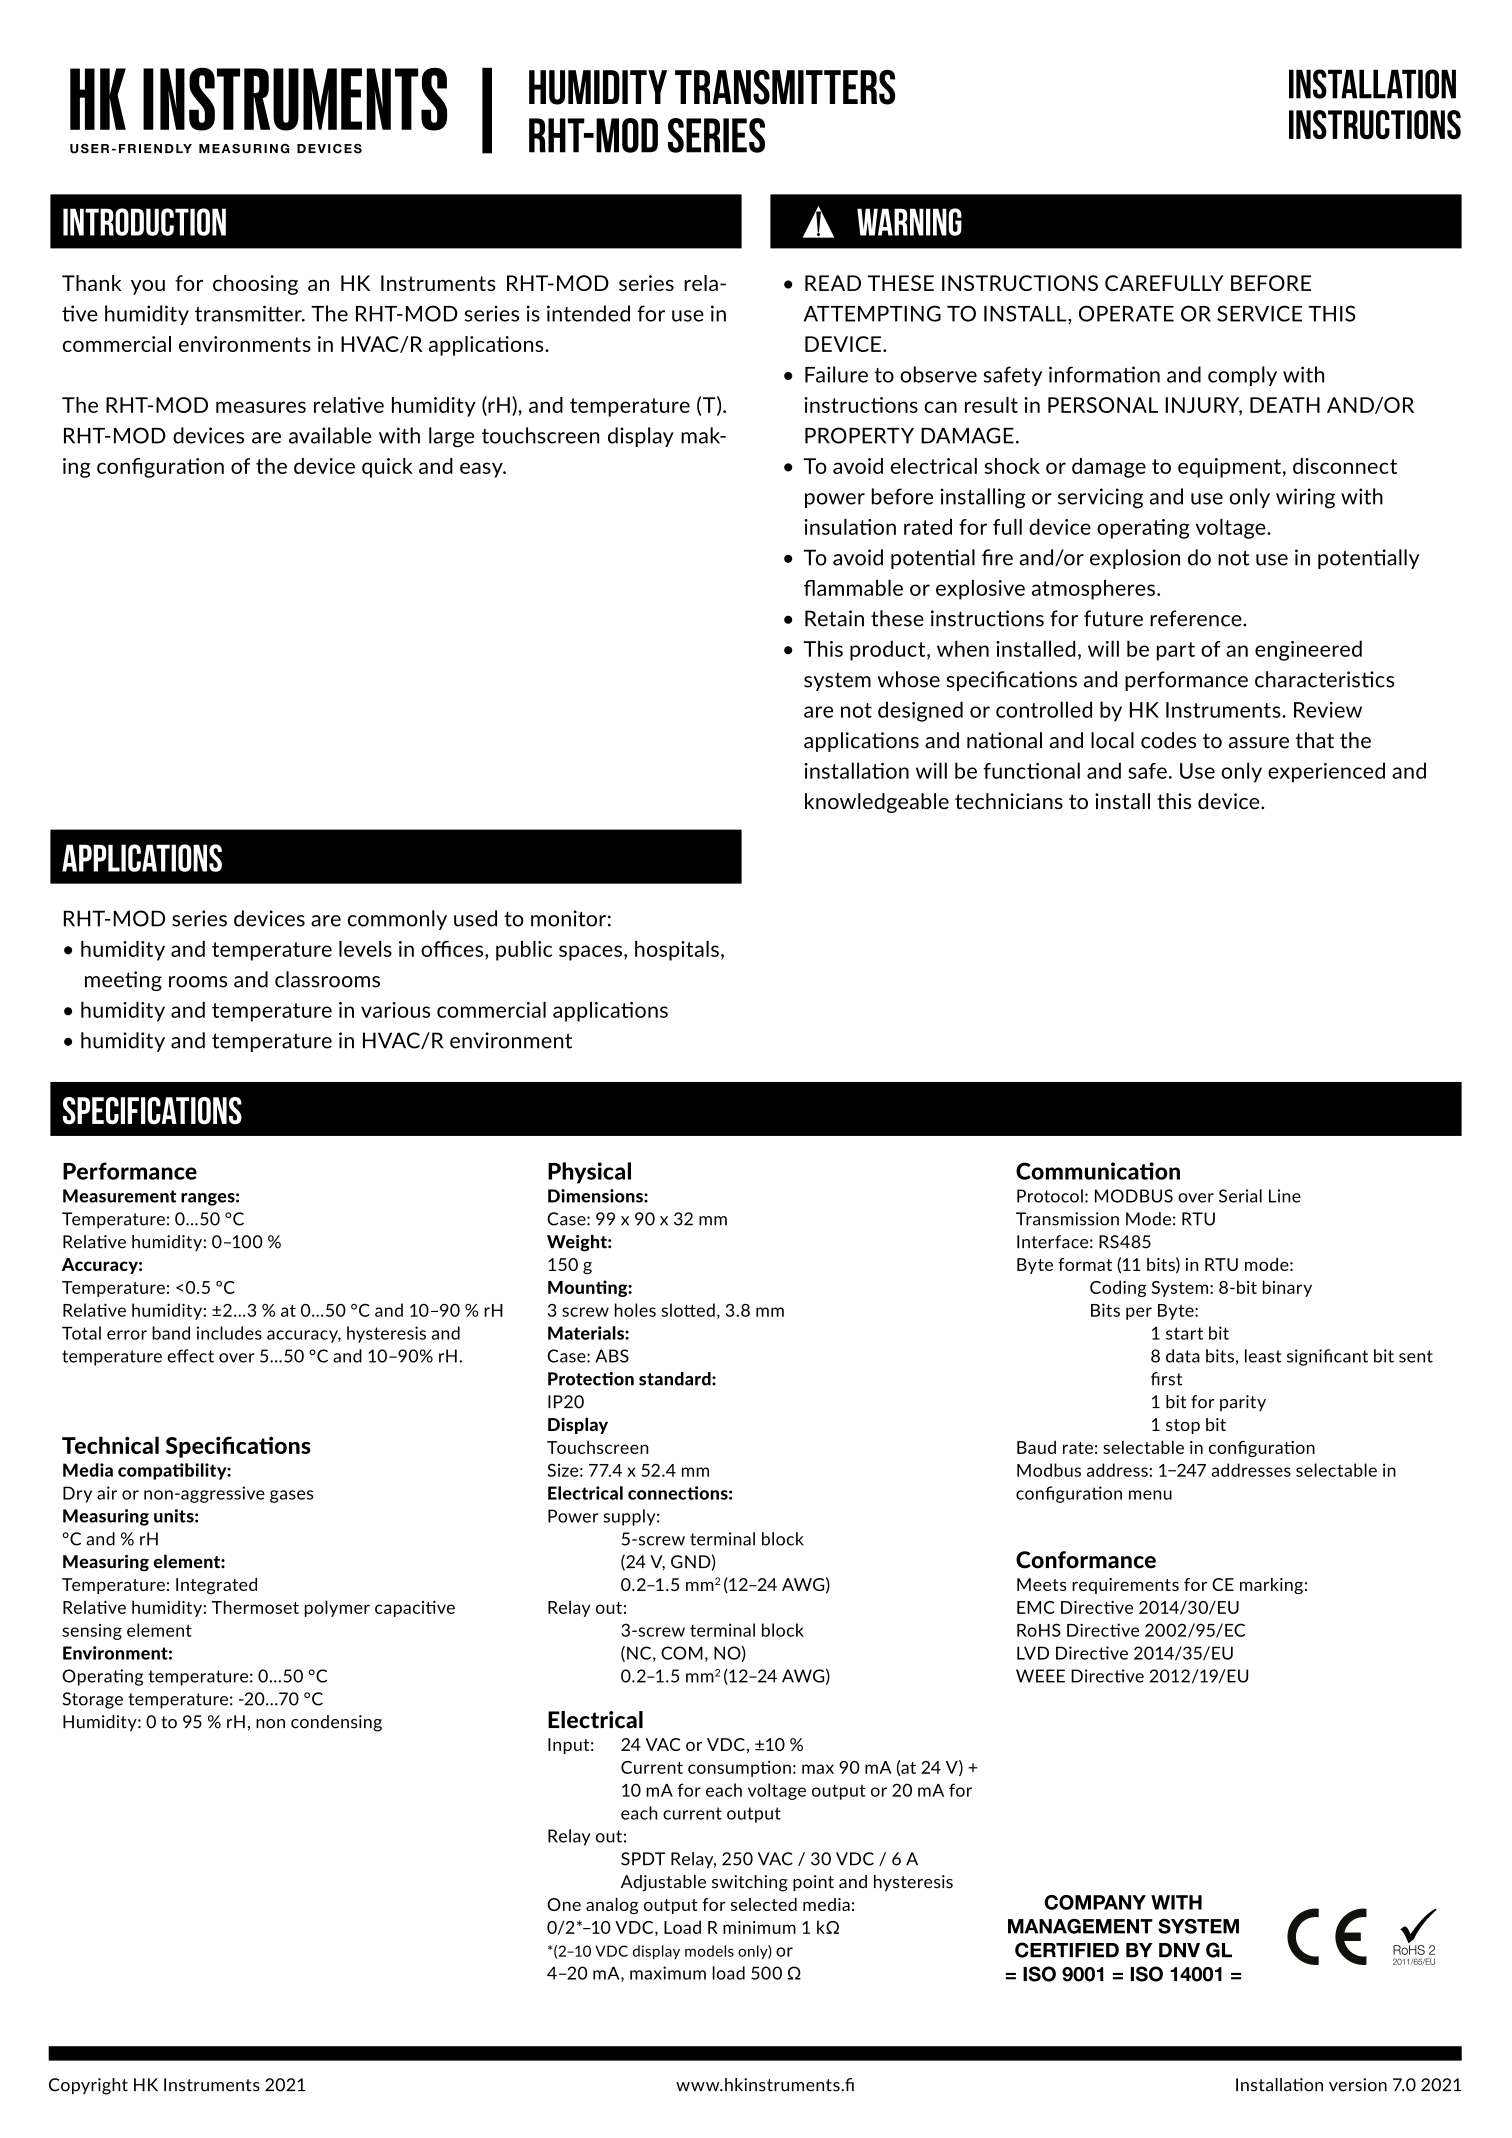 The image size is (1512, 2138). What do you see at coordinates (88, 2086) in the document?
I see `Copyright` at bounding box center [88, 2086].
